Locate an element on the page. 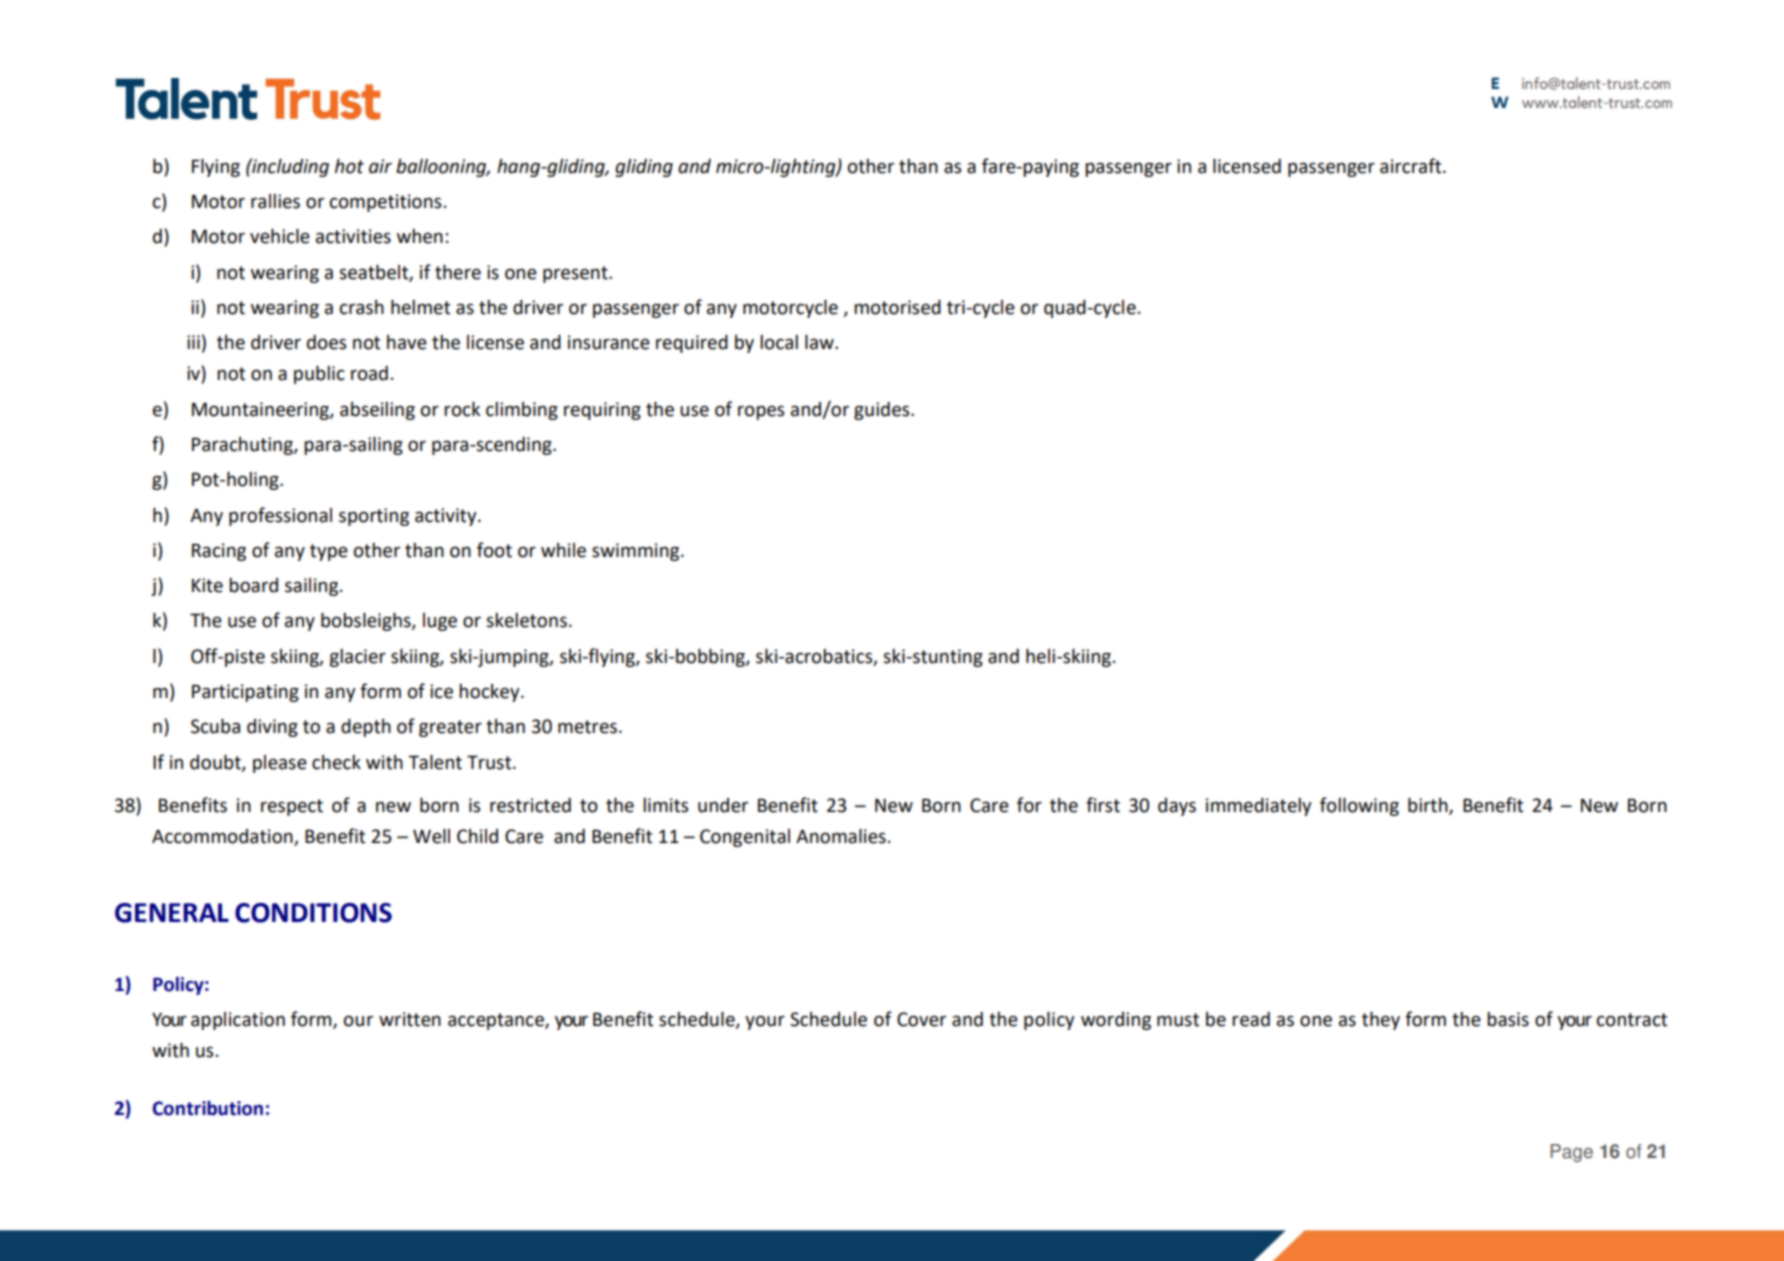  Page is located at coordinates (1571, 1153).
